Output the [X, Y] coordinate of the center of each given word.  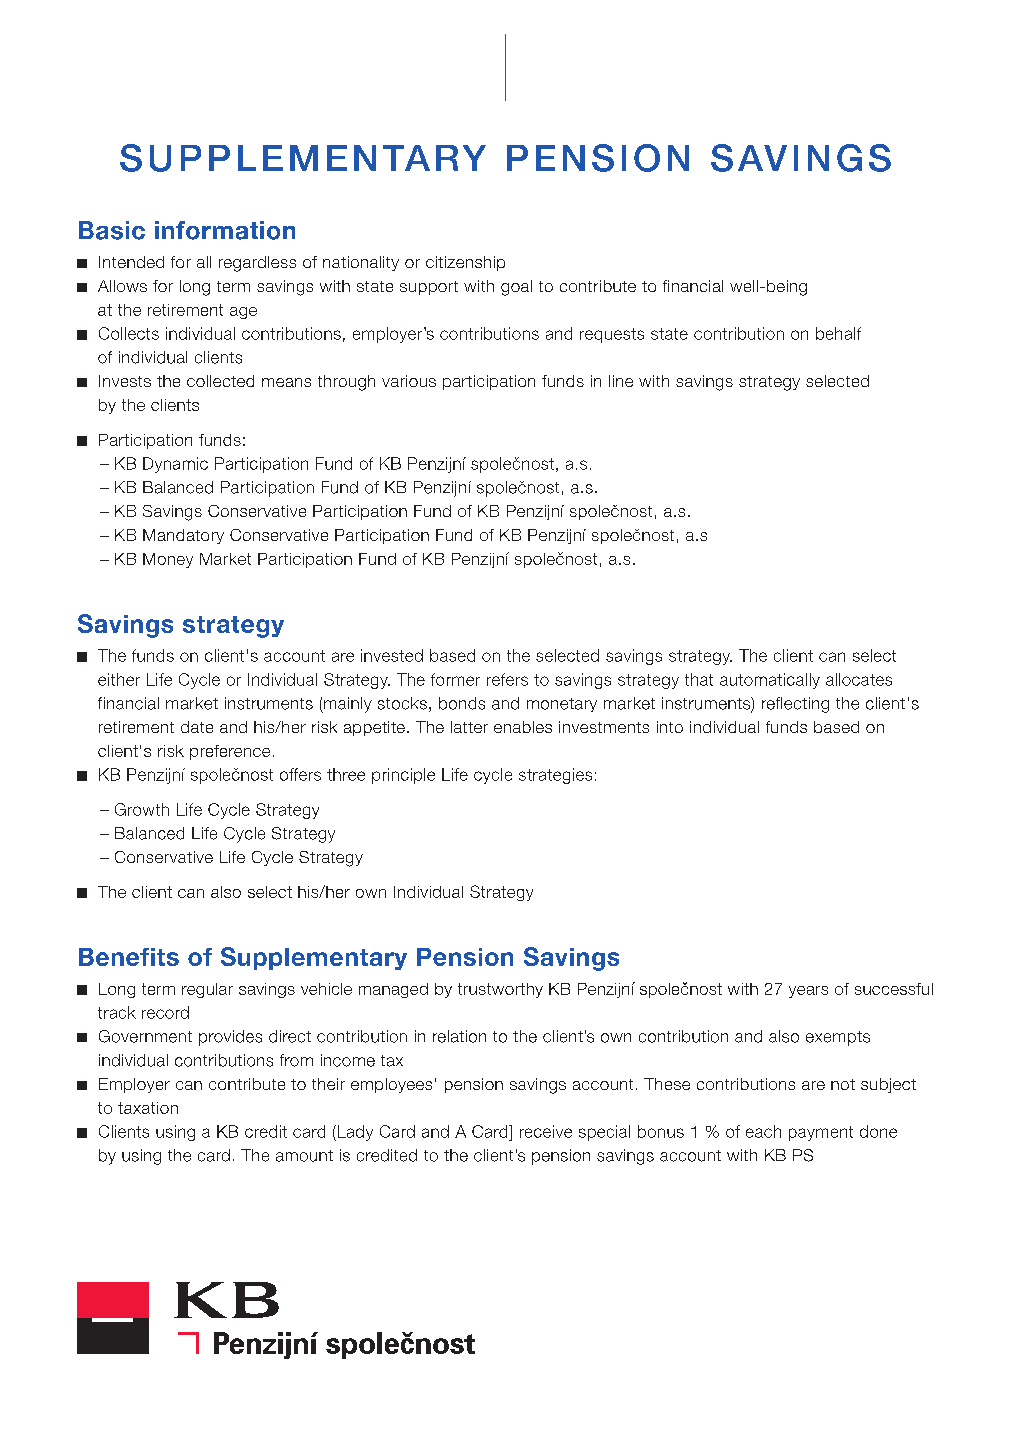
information [225, 230]
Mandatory [183, 536]
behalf [838, 333]
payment [821, 1133]
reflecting [795, 705]
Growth [142, 809]
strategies [555, 776]
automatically [770, 681]
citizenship [465, 263]
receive [546, 1131]
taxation [148, 1108]
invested [392, 655]
